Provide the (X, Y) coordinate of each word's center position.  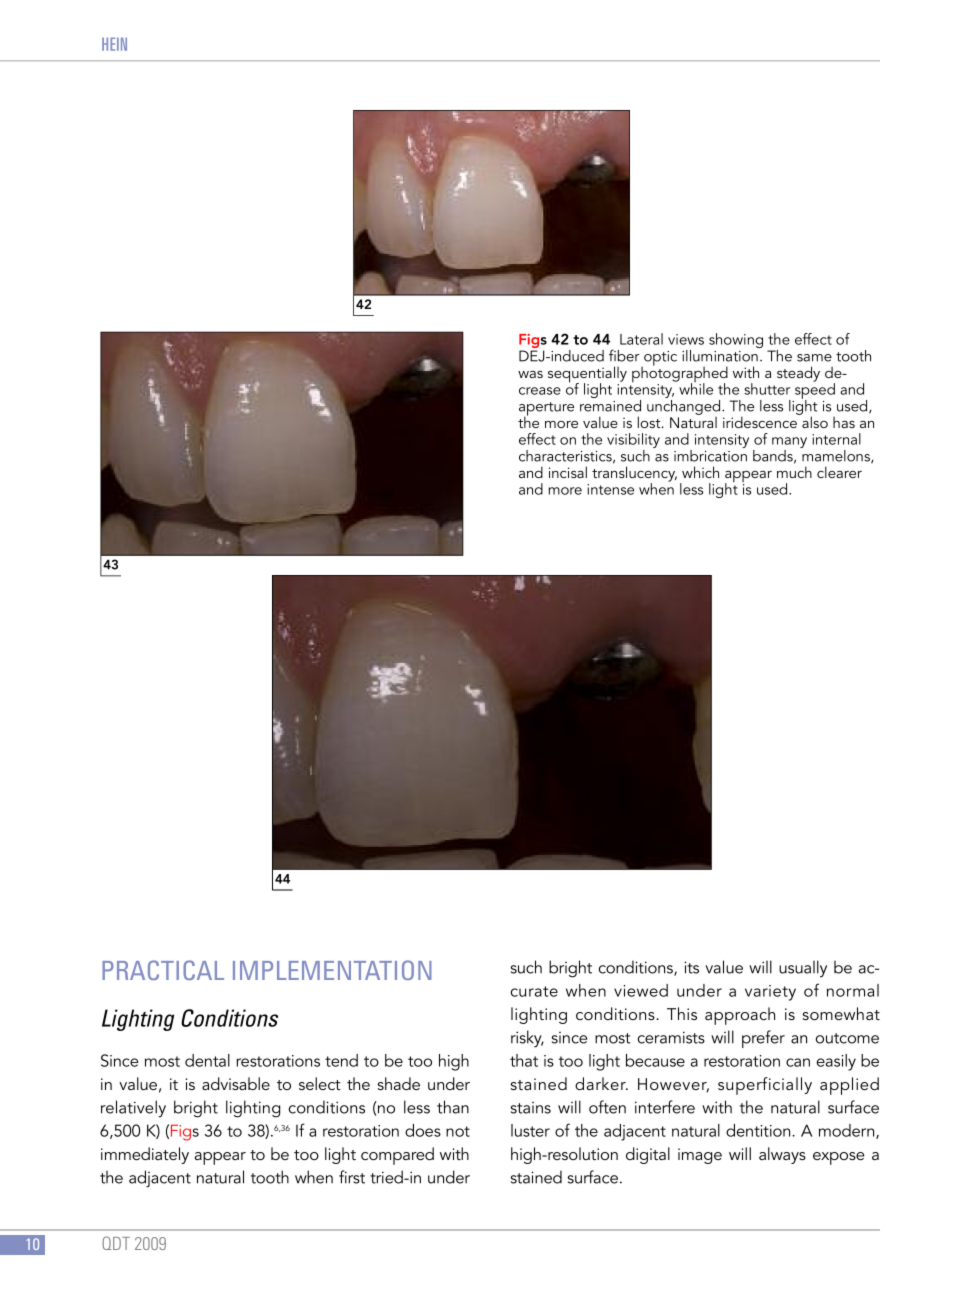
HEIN (114, 44)
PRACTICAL (163, 970)
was (530, 374)
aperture (546, 410)
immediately (145, 1155)
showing (736, 340)
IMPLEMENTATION (332, 970)
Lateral (641, 339)
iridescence (761, 421)
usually (803, 969)
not (458, 1131)
